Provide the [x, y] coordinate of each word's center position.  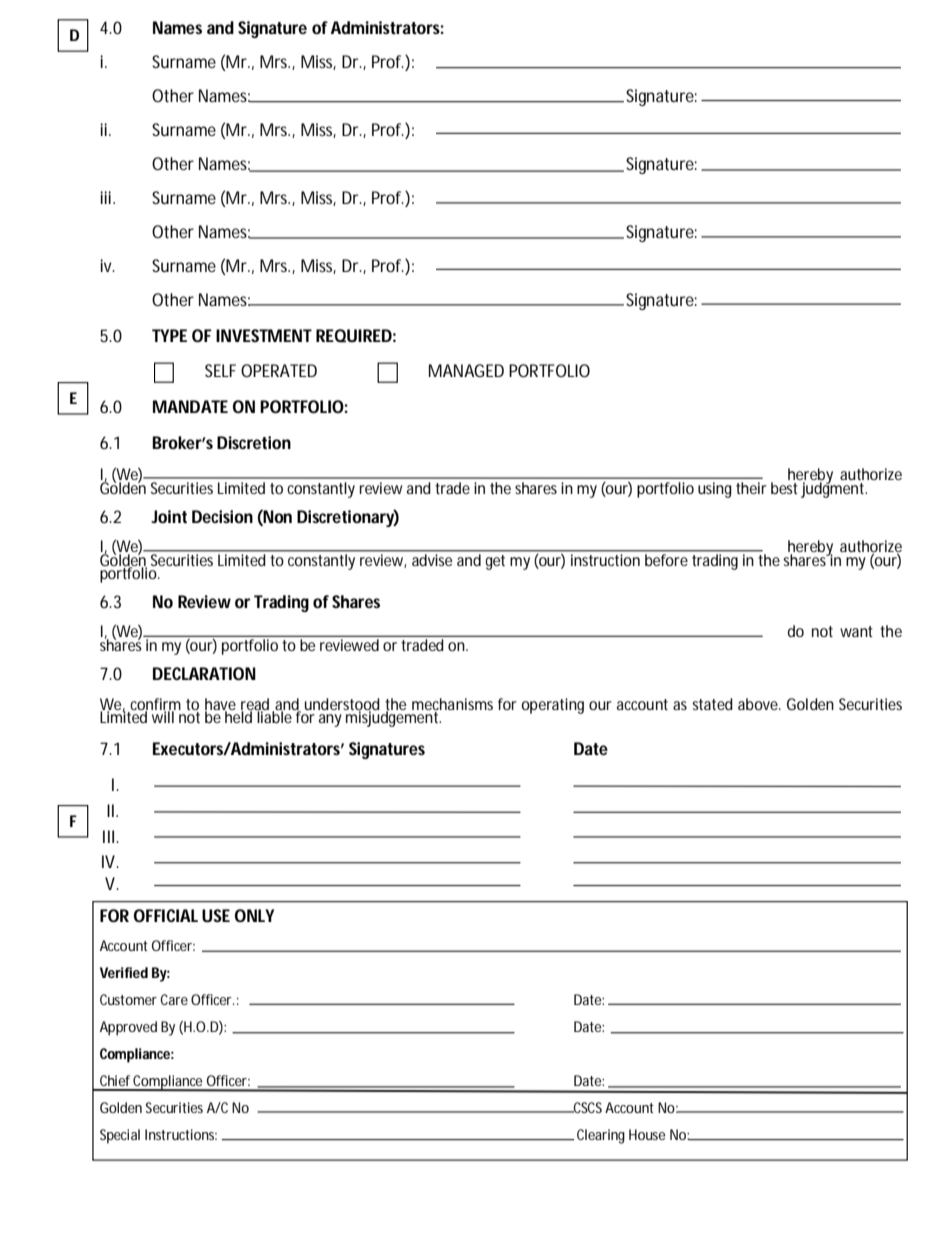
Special [120, 1136]
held [240, 716]
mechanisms [452, 704]
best [784, 488]
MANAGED [466, 370]
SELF [220, 370]
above [759, 704]
